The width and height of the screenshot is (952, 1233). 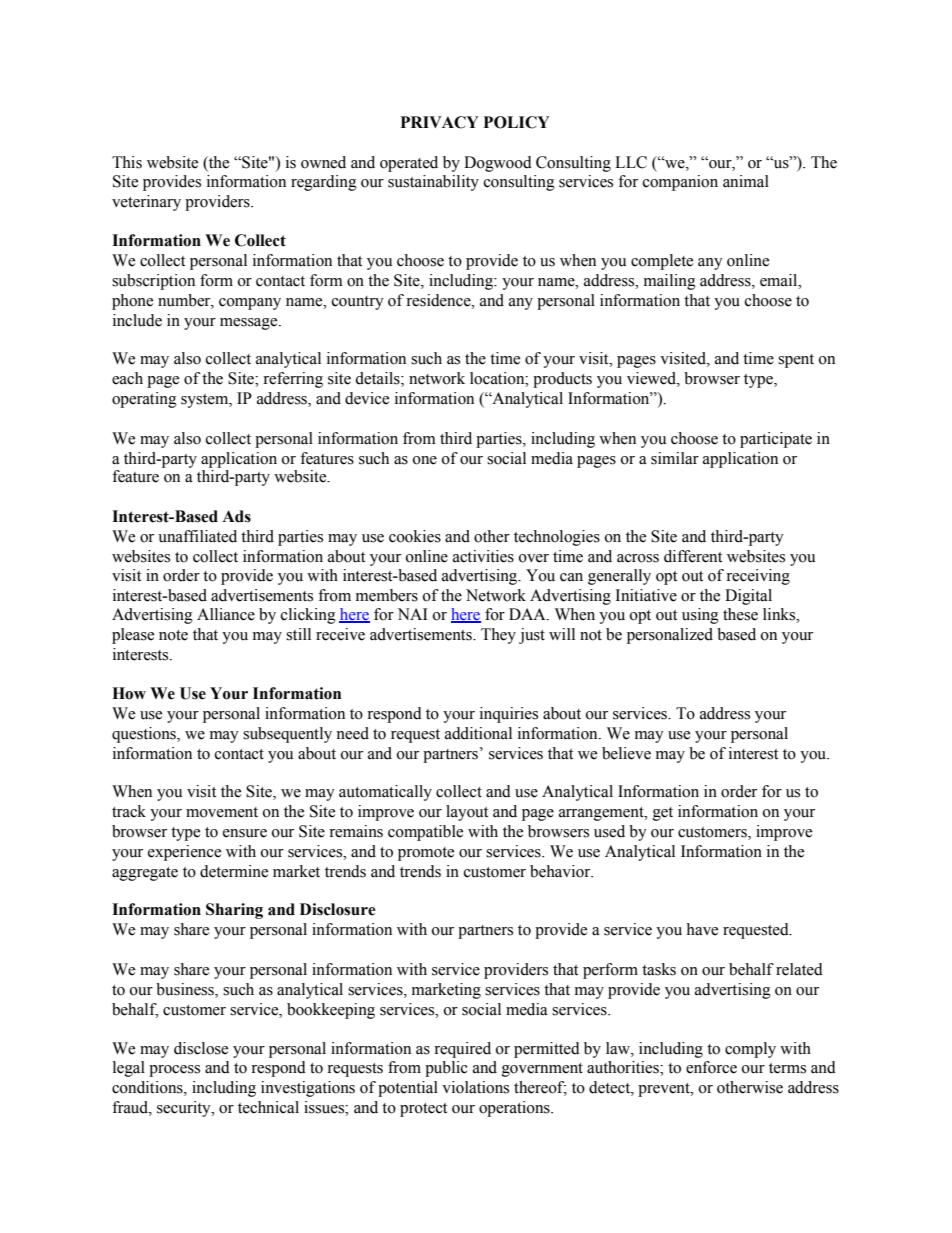 I want to click on This, so click(x=127, y=162).
